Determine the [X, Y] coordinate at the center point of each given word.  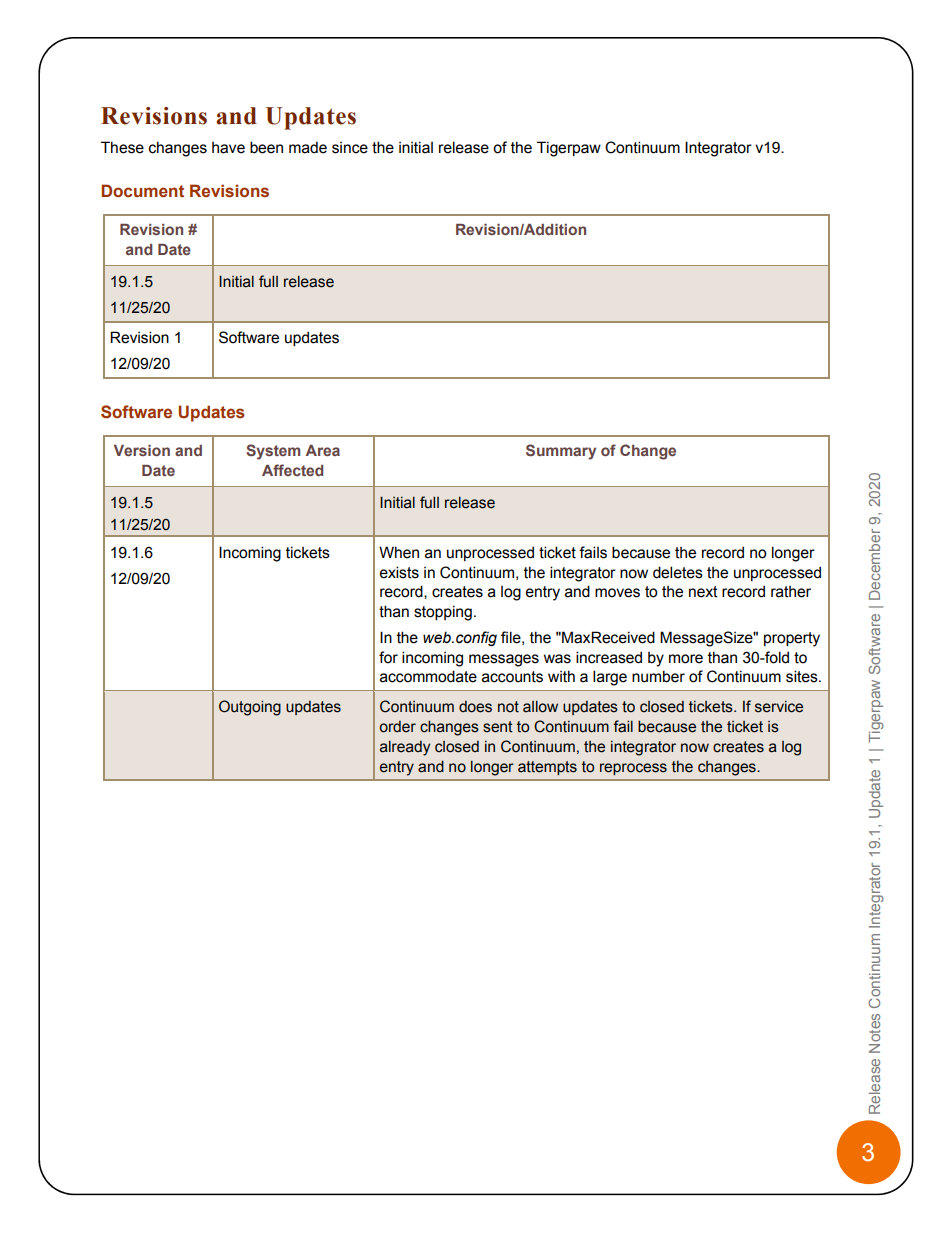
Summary [561, 452]
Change [648, 452]
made [308, 147]
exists [399, 572]
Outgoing [250, 708]
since [350, 148]
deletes [678, 572]
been [266, 147]
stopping [443, 613]
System [273, 452]
